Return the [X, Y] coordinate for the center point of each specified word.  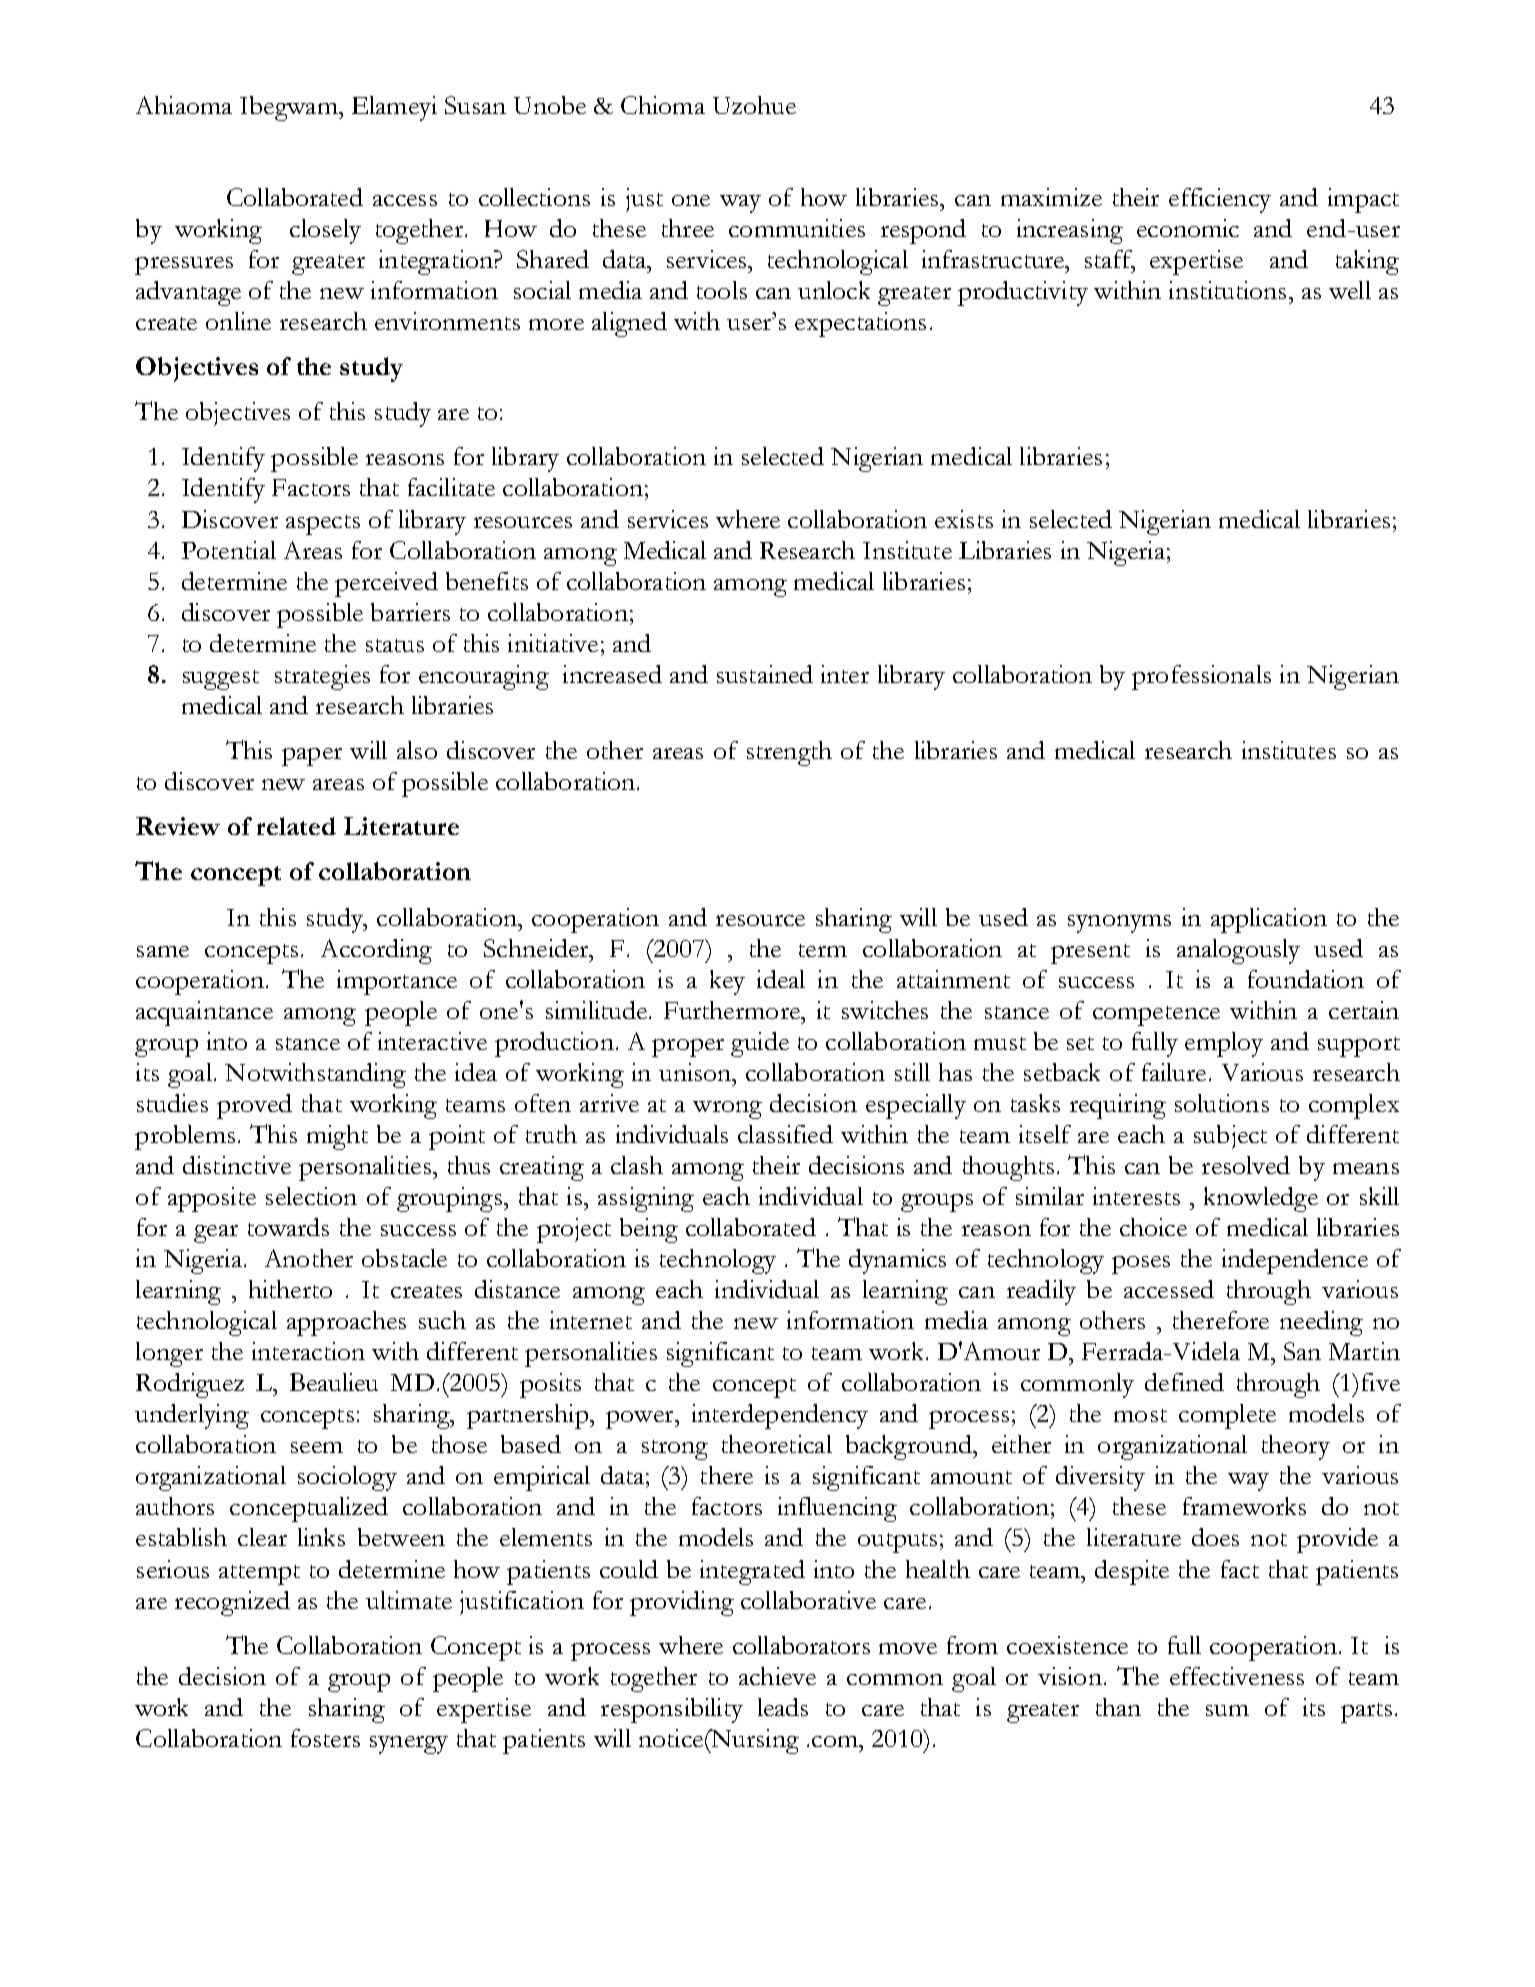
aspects [323, 525]
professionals [1201, 677]
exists [964, 519]
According [376, 951]
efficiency [1220, 200]
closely [325, 231]
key [727, 982]
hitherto [290, 1289]
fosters [325, 1738]
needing [1321, 1323]
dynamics [897, 1261]
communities [797, 228]
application [1269, 920]
